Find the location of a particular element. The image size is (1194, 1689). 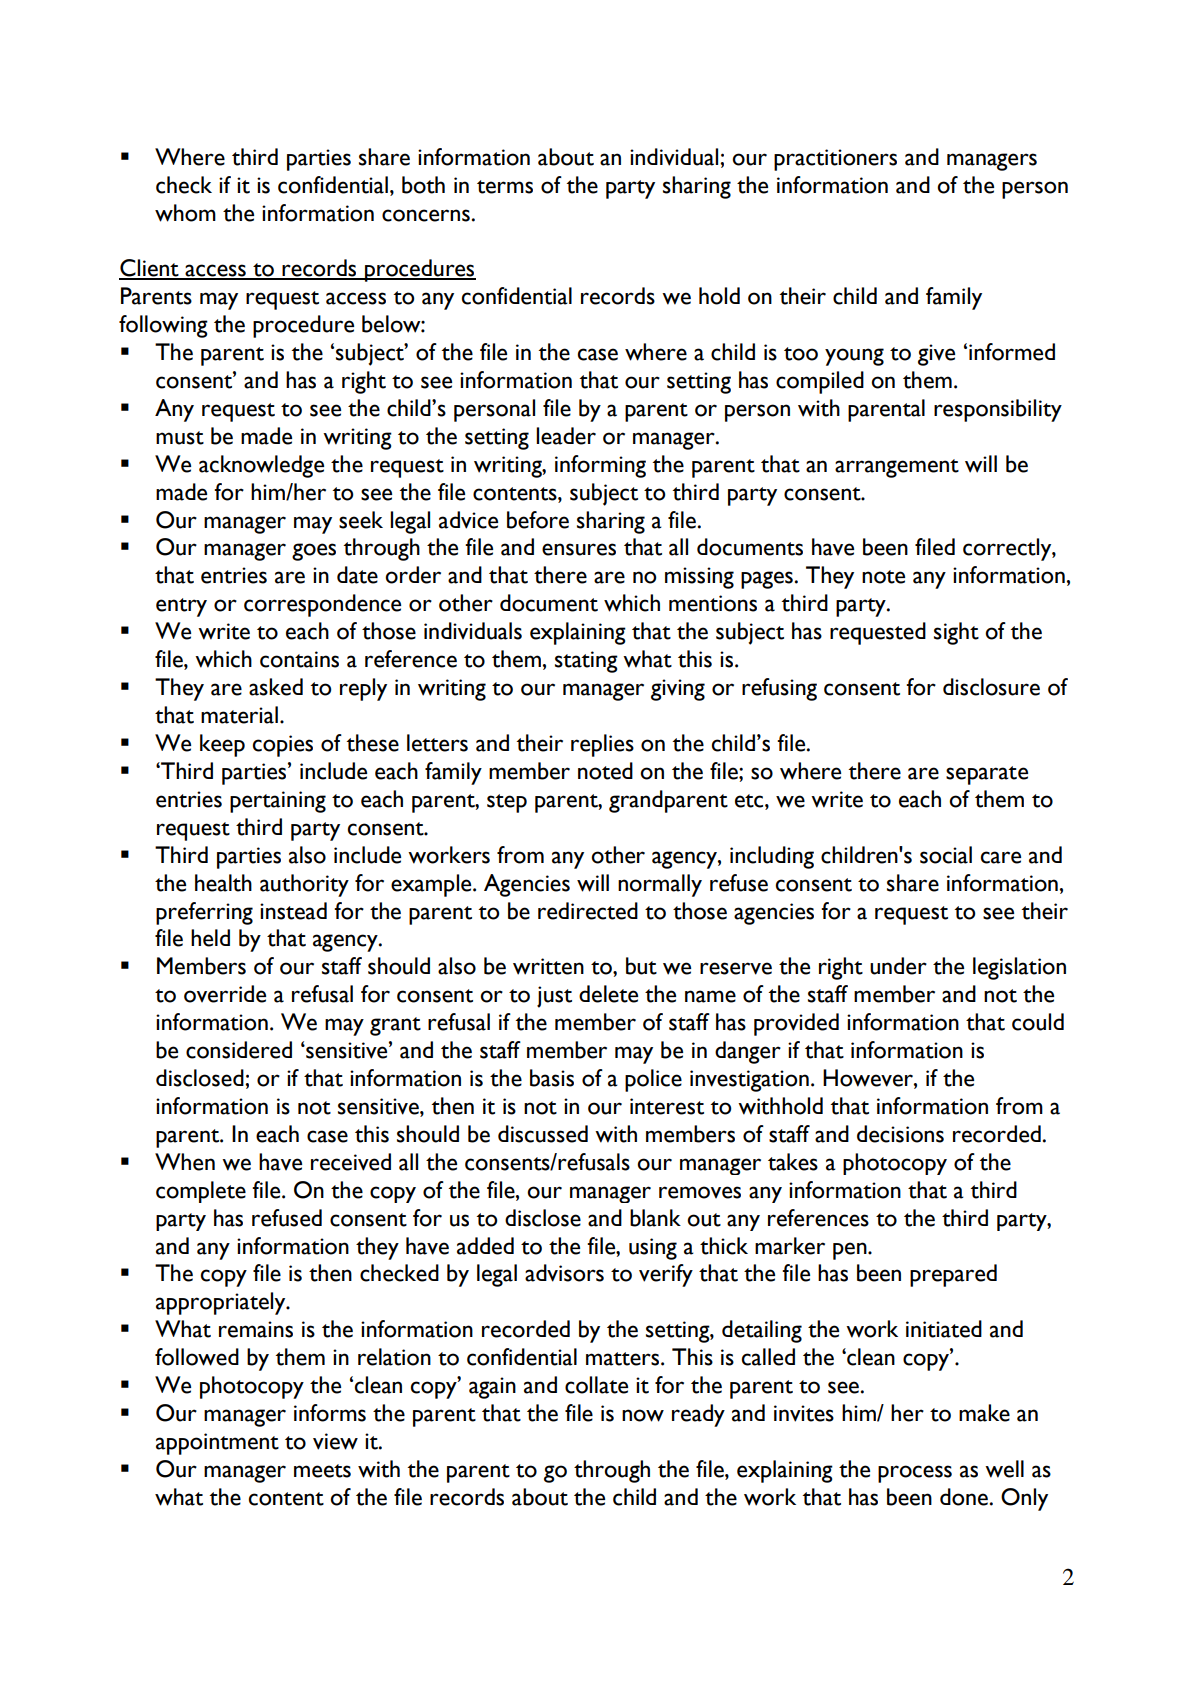

acknowledge is located at coordinates (261, 466).
